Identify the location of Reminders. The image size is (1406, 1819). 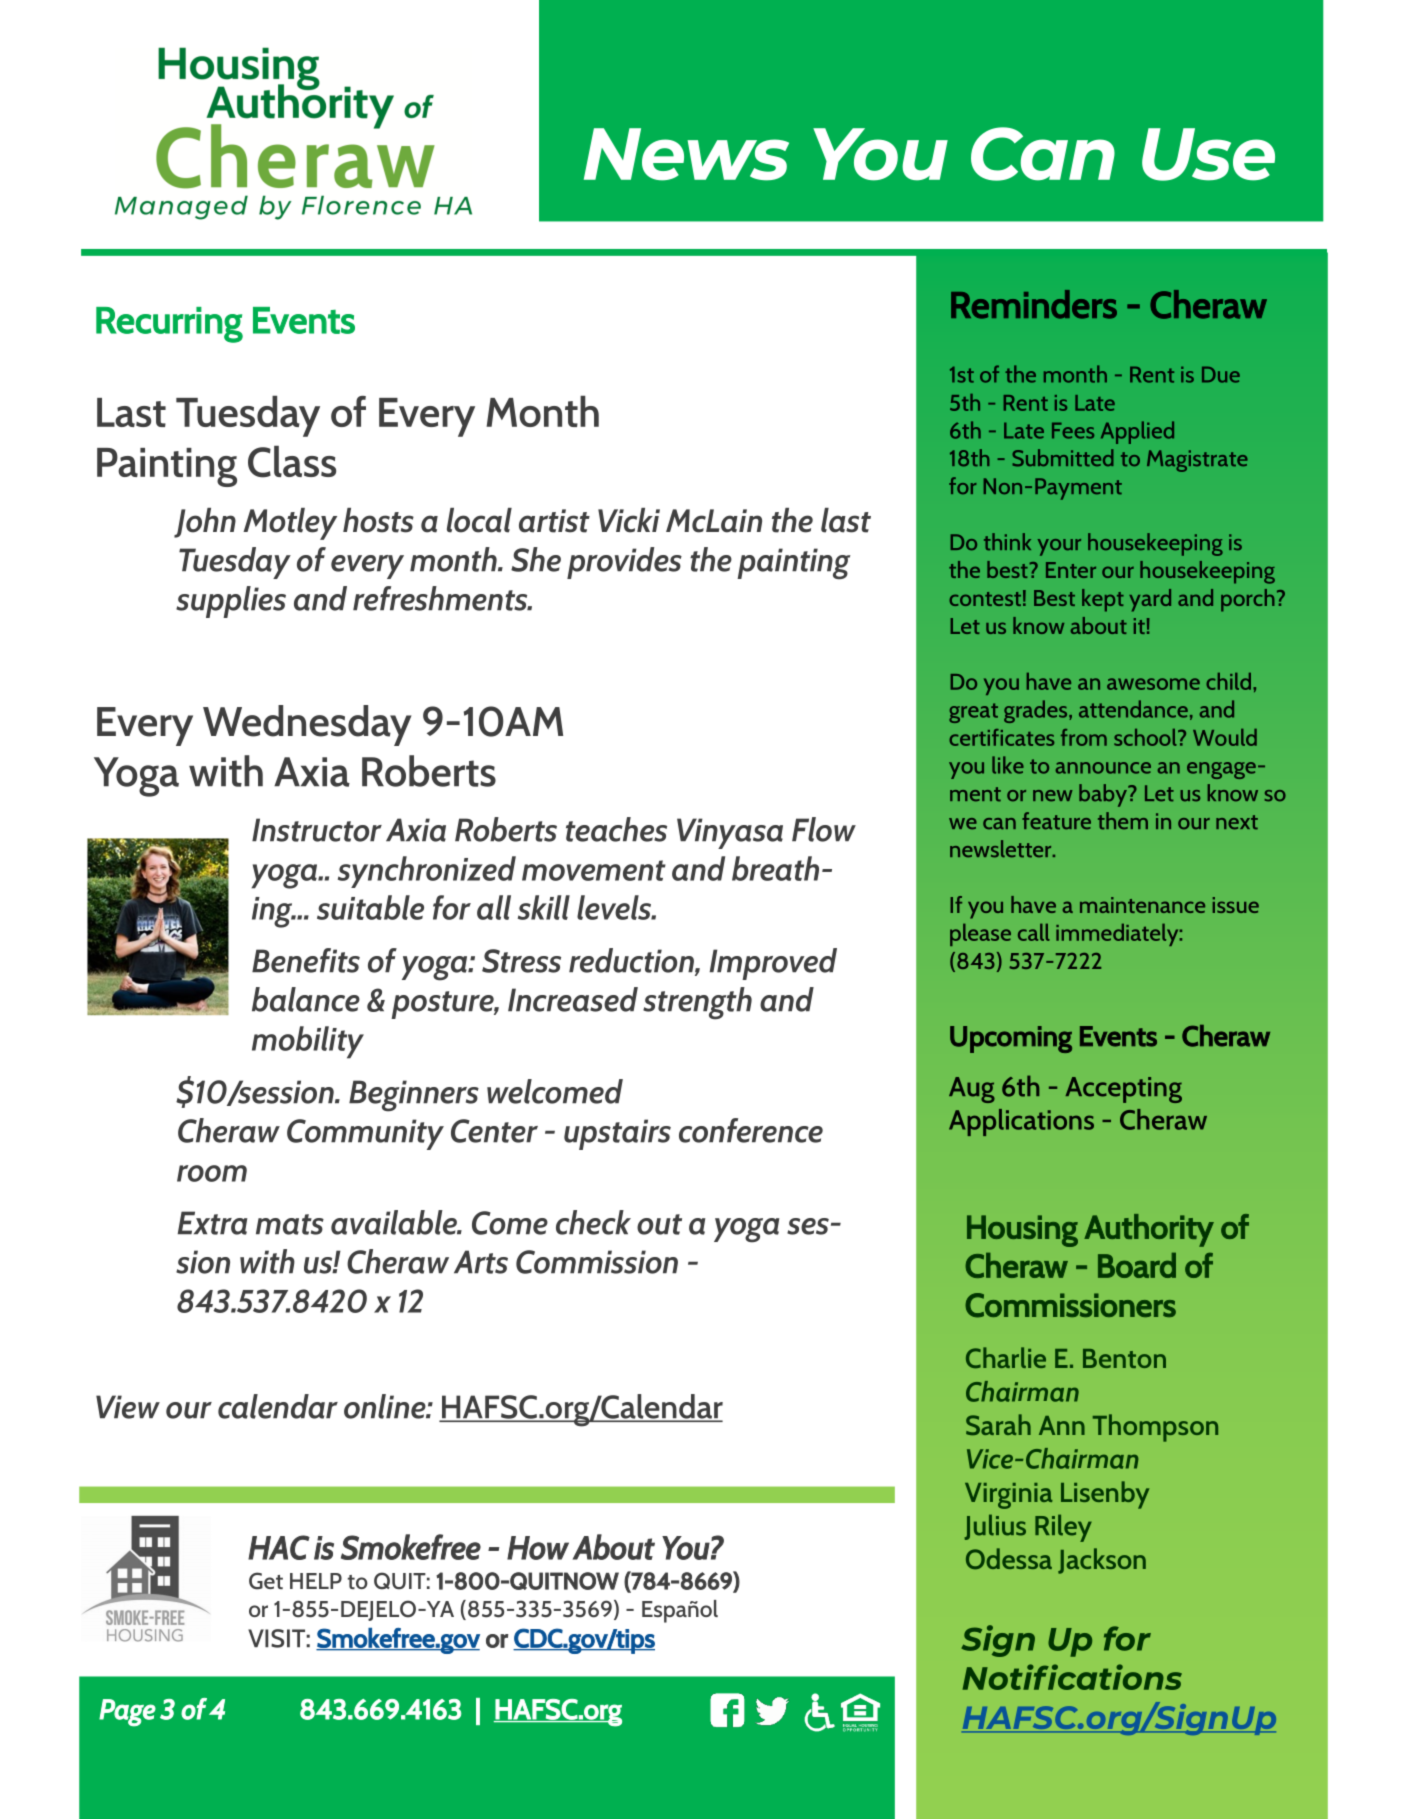
(1034, 304).
